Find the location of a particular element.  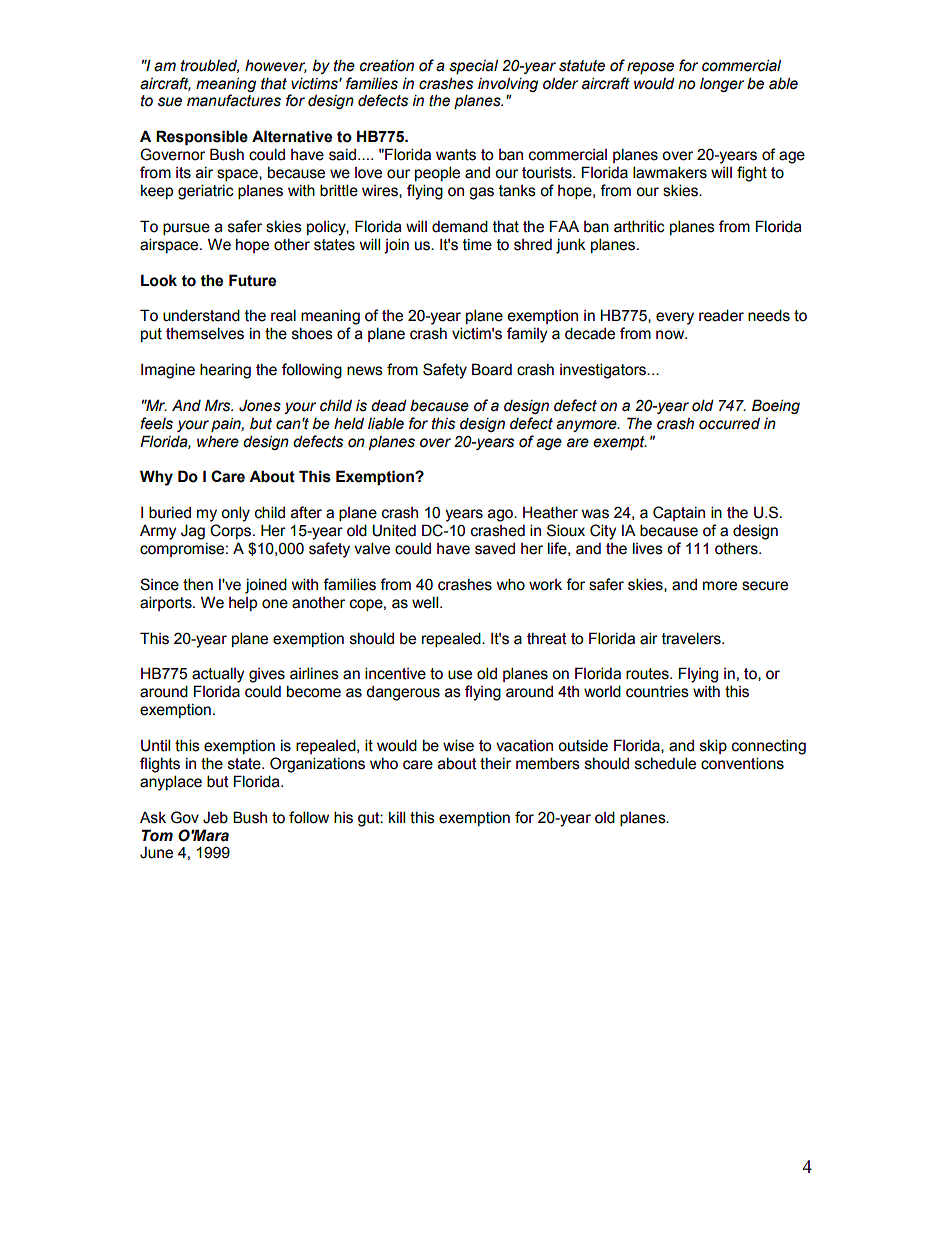

schedule is located at coordinates (665, 763).
